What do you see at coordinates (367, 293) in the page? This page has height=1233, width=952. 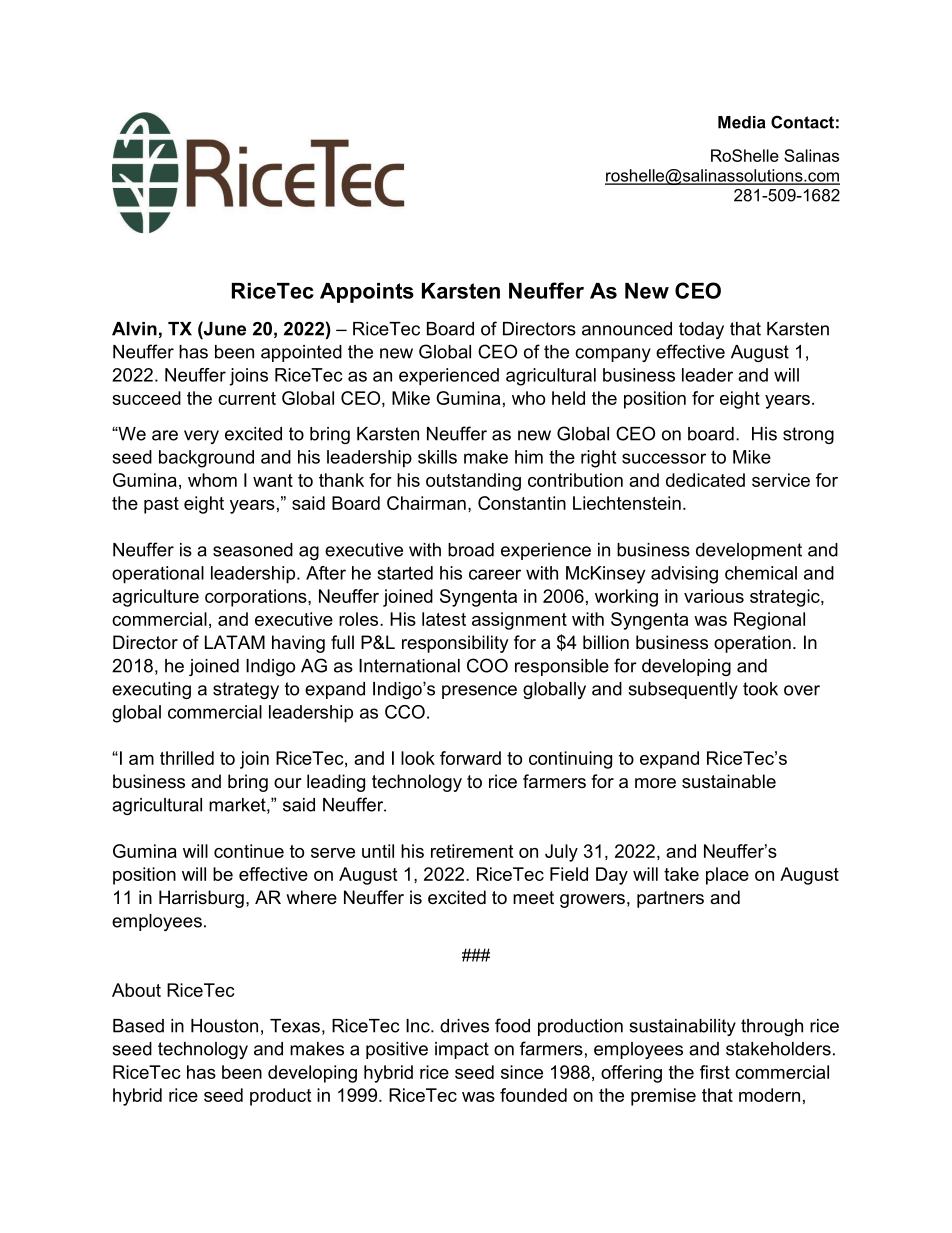 I see `Appoints` at bounding box center [367, 293].
